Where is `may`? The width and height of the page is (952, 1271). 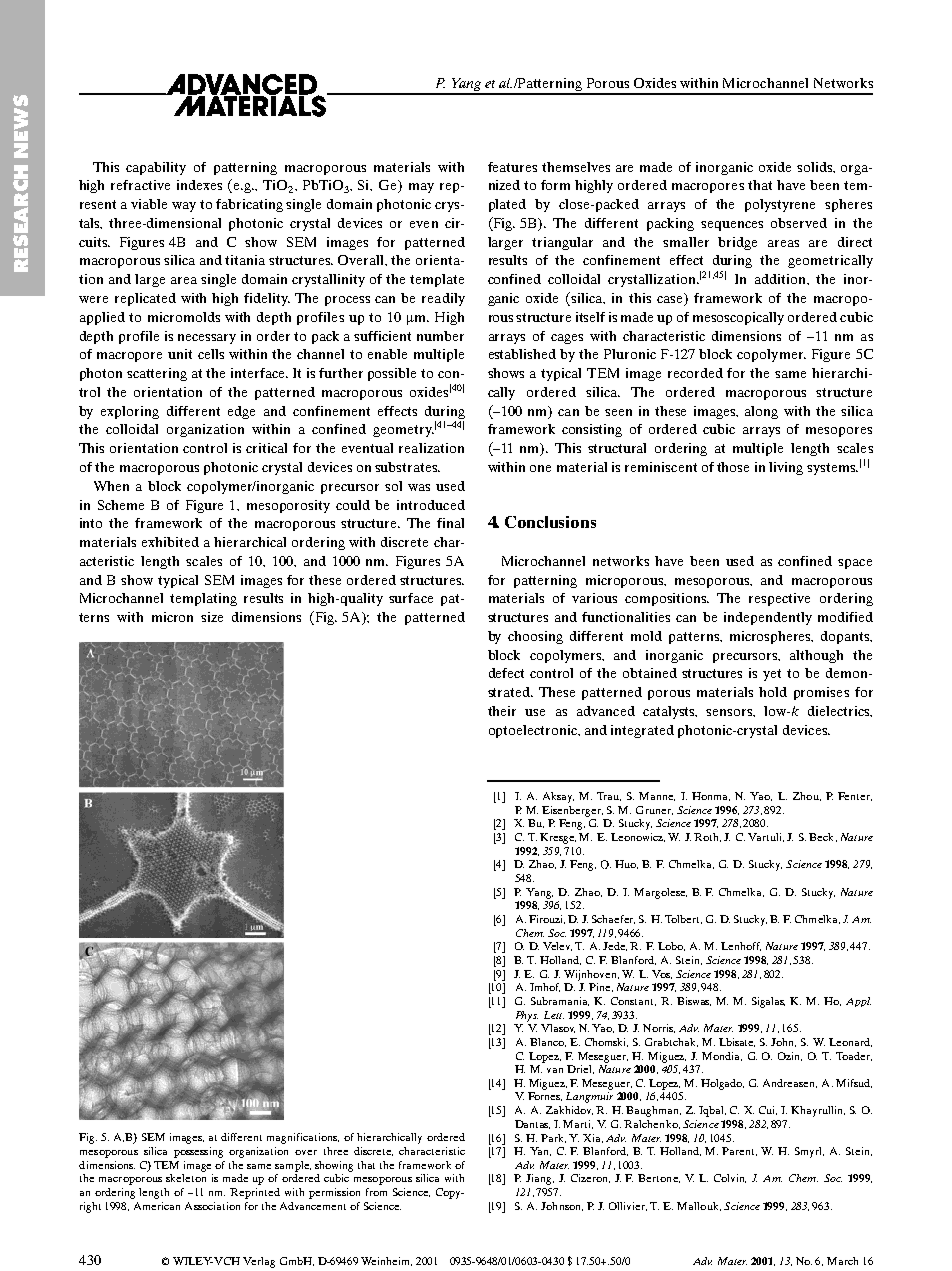
may is located at coordinates (421, 188).
